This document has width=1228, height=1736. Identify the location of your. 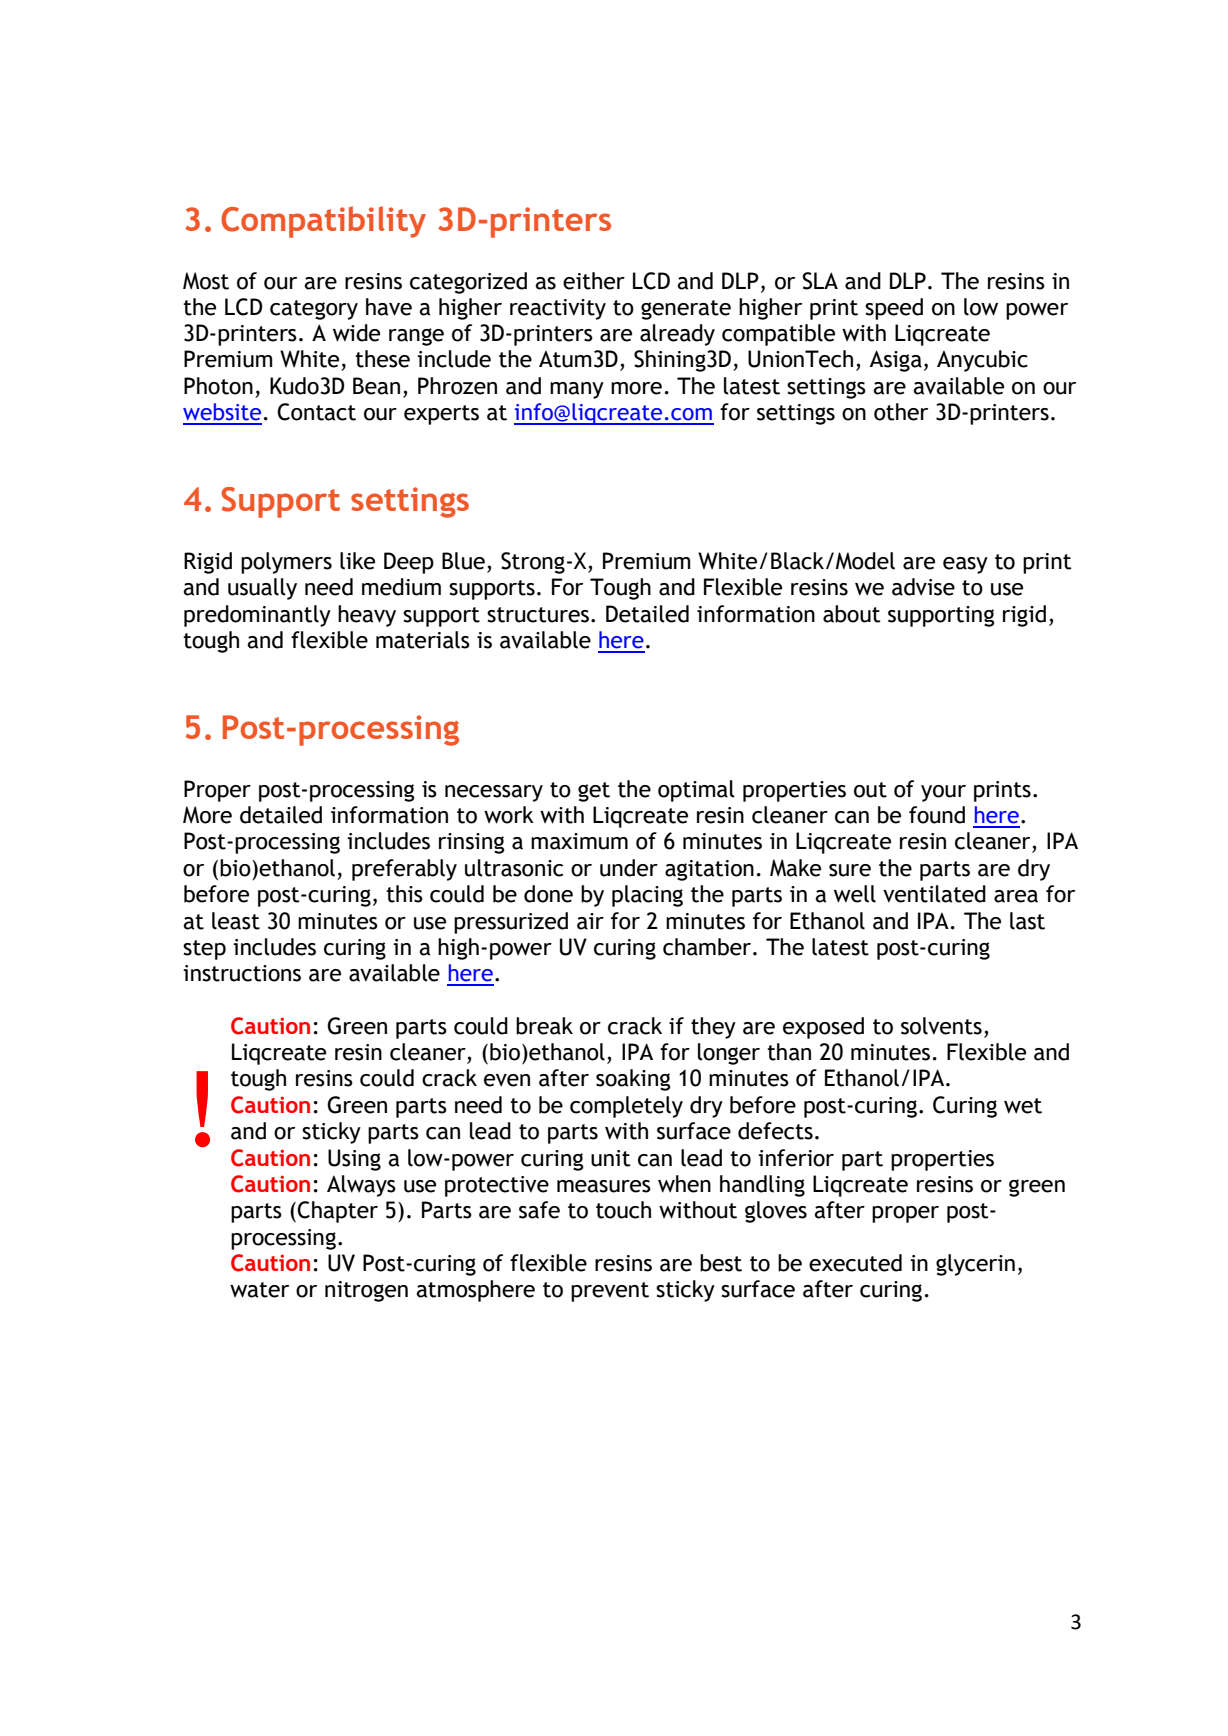
(943, 793).
